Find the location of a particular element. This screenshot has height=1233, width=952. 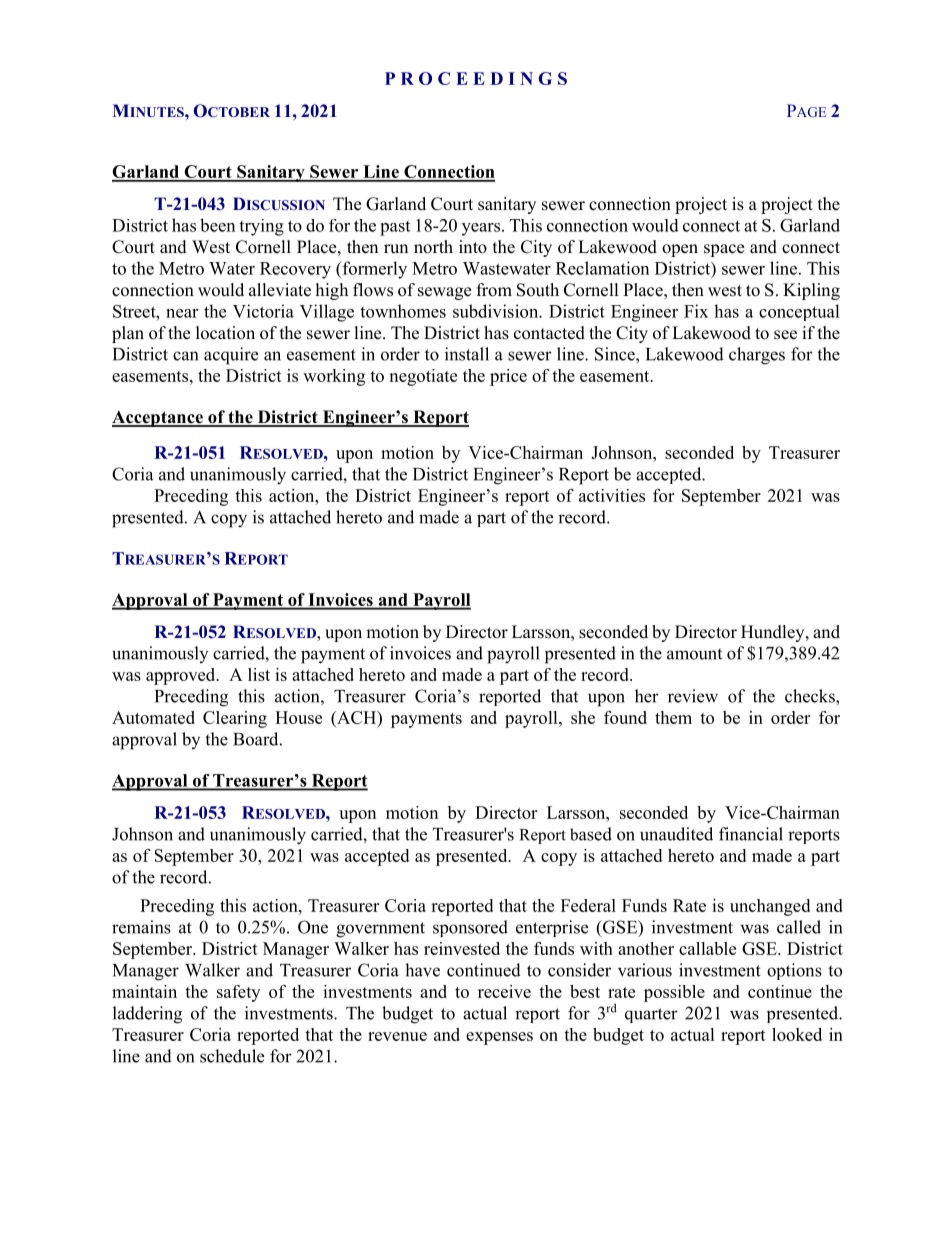

expenses is located at coordinates (499, 1038).
